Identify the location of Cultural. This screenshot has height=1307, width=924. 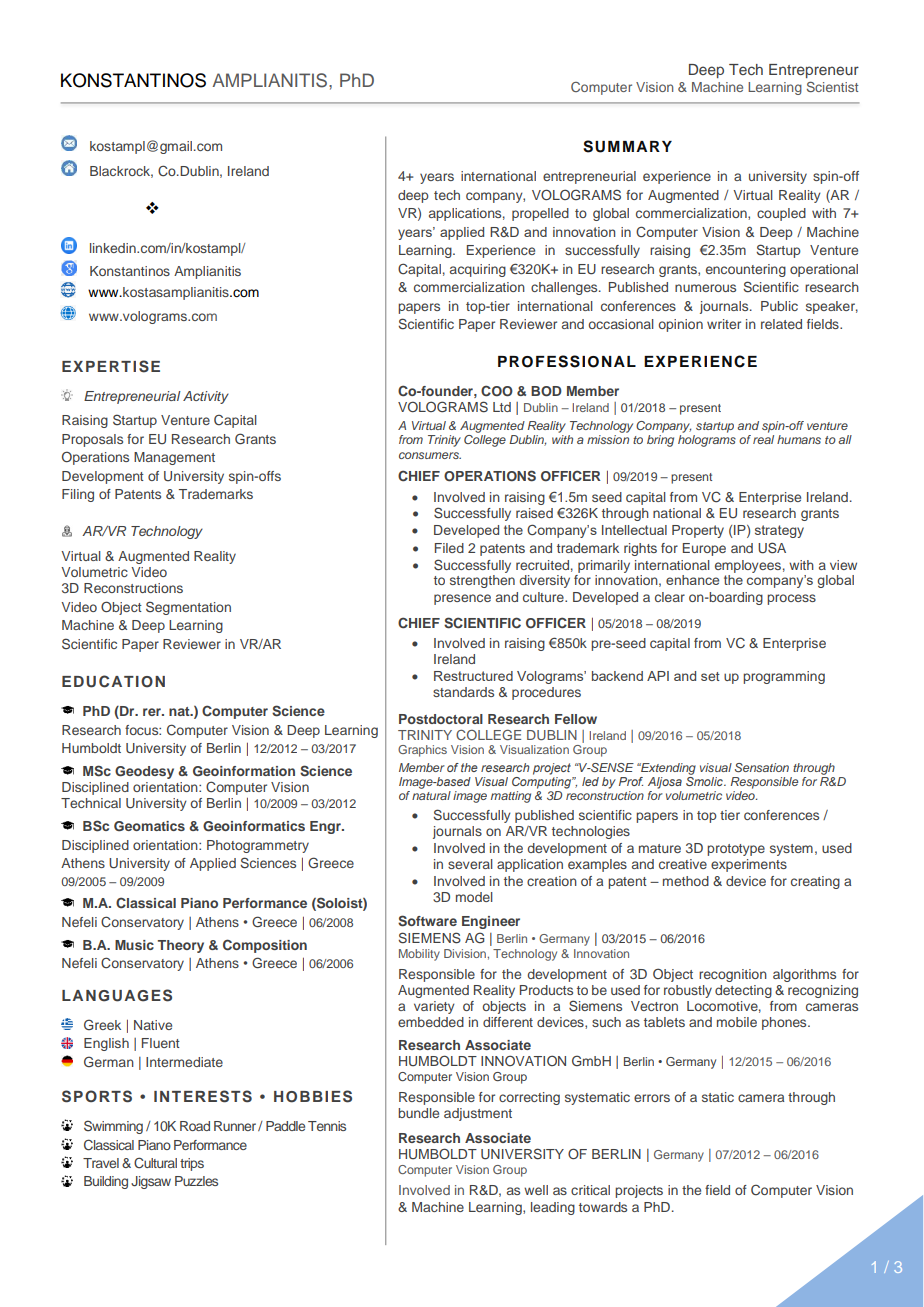
(155, 1163).
